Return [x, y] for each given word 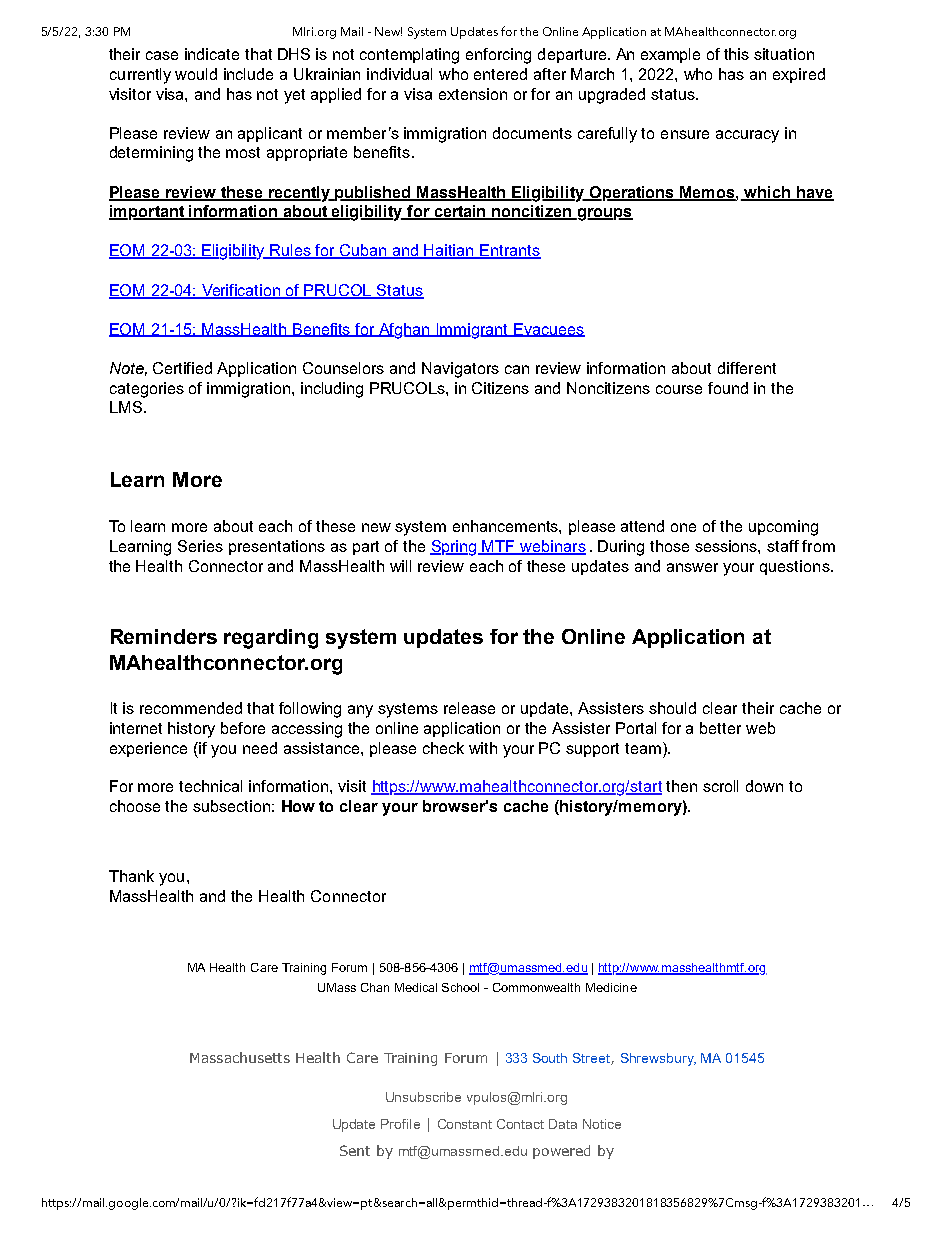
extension [473, 94]
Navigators [460, 370]
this [736, 54]
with [483, 748]
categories [147, 390]
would [196, 74]
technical [210, 786]
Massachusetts [240, 1057]
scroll [720, 786]
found [728, 388]
